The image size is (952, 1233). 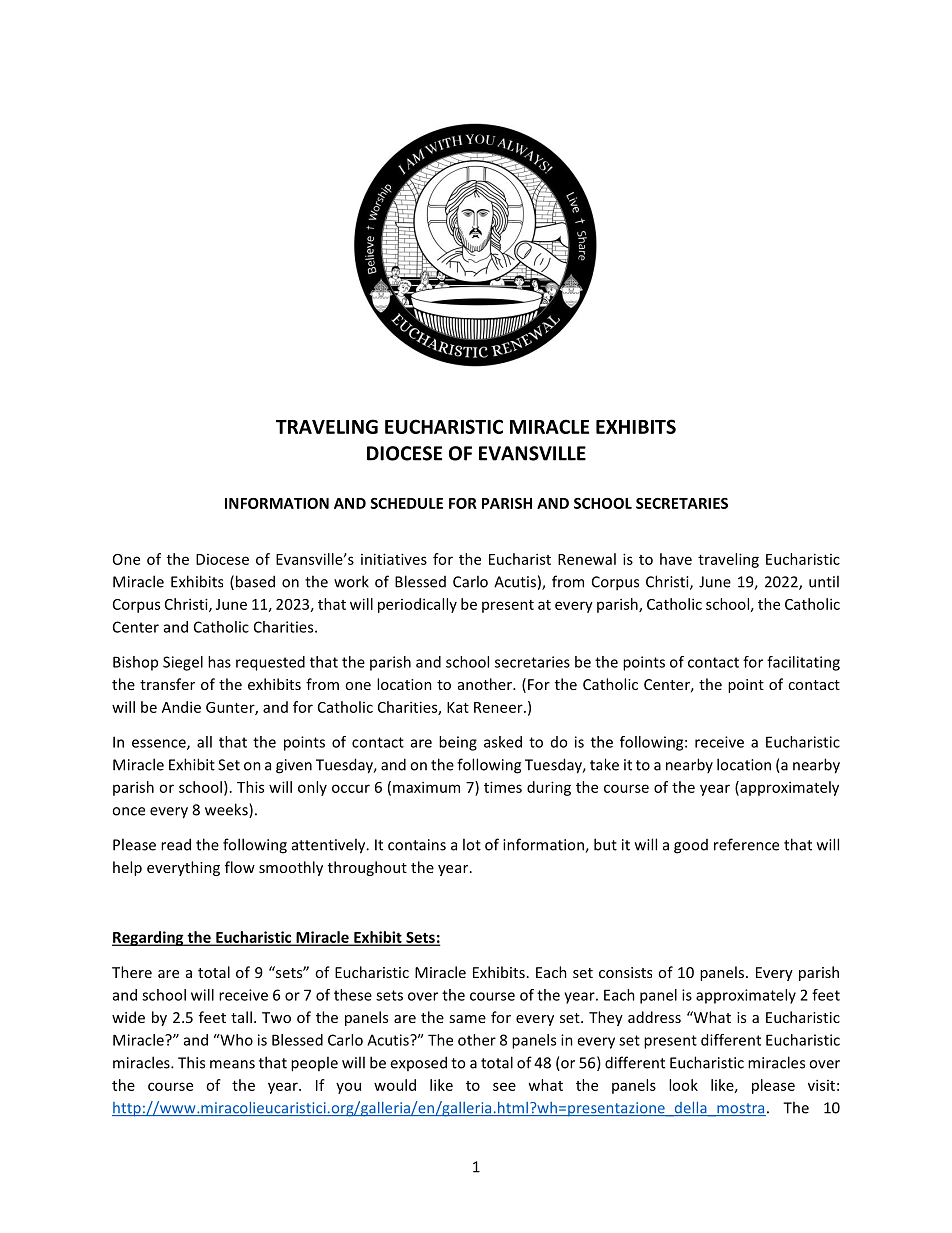 I want to click on means, so click(x=232, y=1064).
